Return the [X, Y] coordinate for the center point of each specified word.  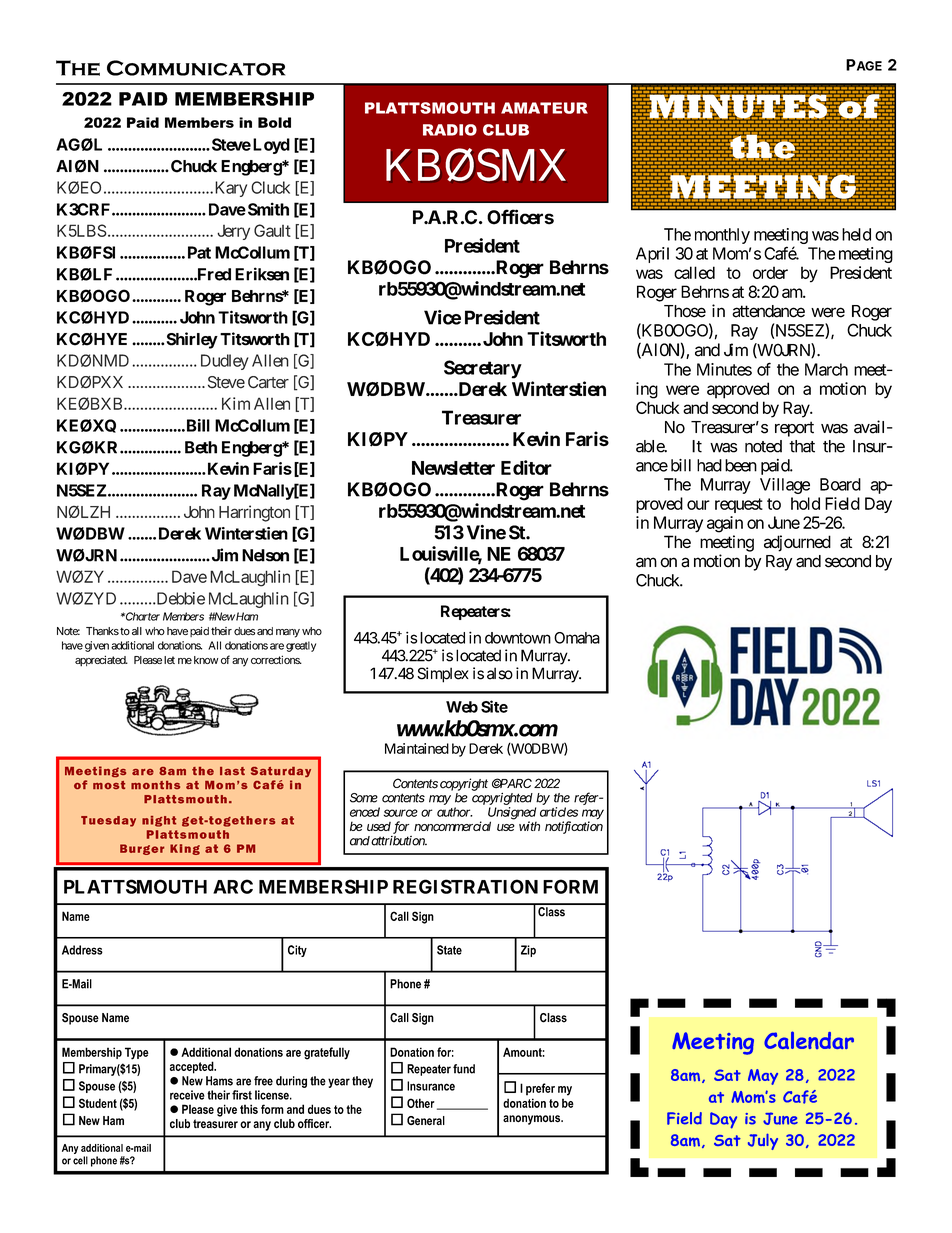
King [185, 849]
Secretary [483, 369]
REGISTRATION [465, 886]
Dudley [225, 362]
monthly [722, 236]
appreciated [101, 661]
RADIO [450, 130]
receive [187, 1095]
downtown [518, 638]
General [426, 1120]
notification [574, 827]
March [826, 369]
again [725, 524]
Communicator [196, 68]
